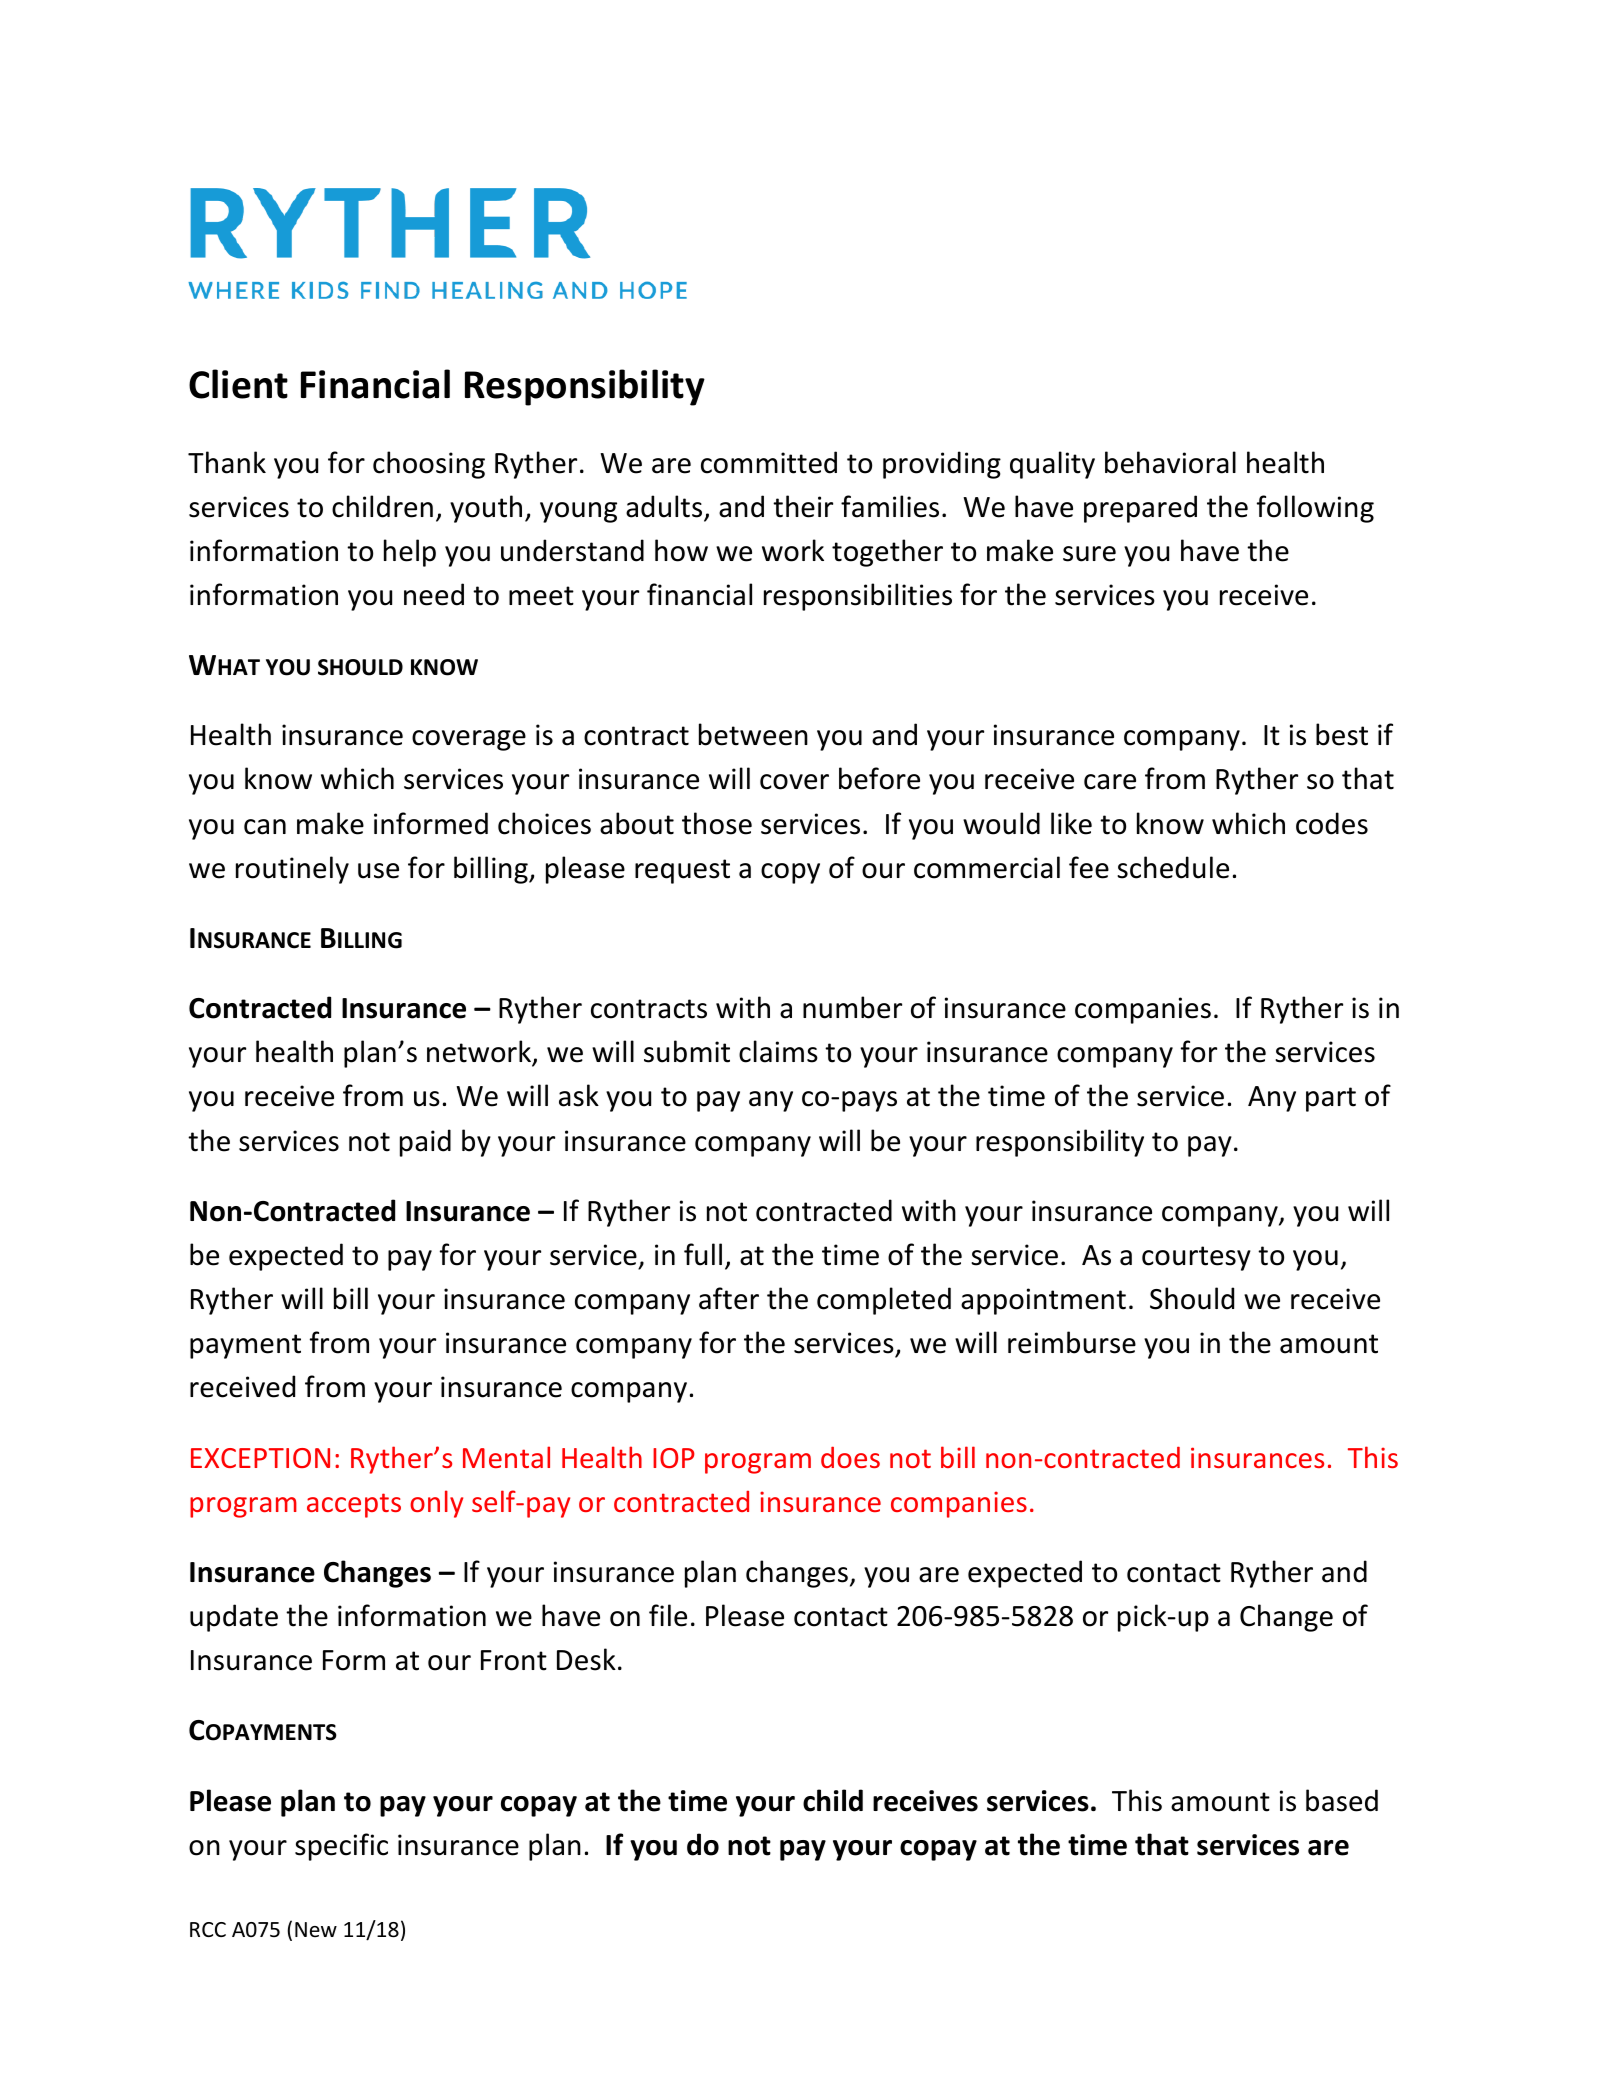 The image size is (1602, 2073). Describe the element at coordinates (769, 462) in the screenshot. I see `committed` at that location.
